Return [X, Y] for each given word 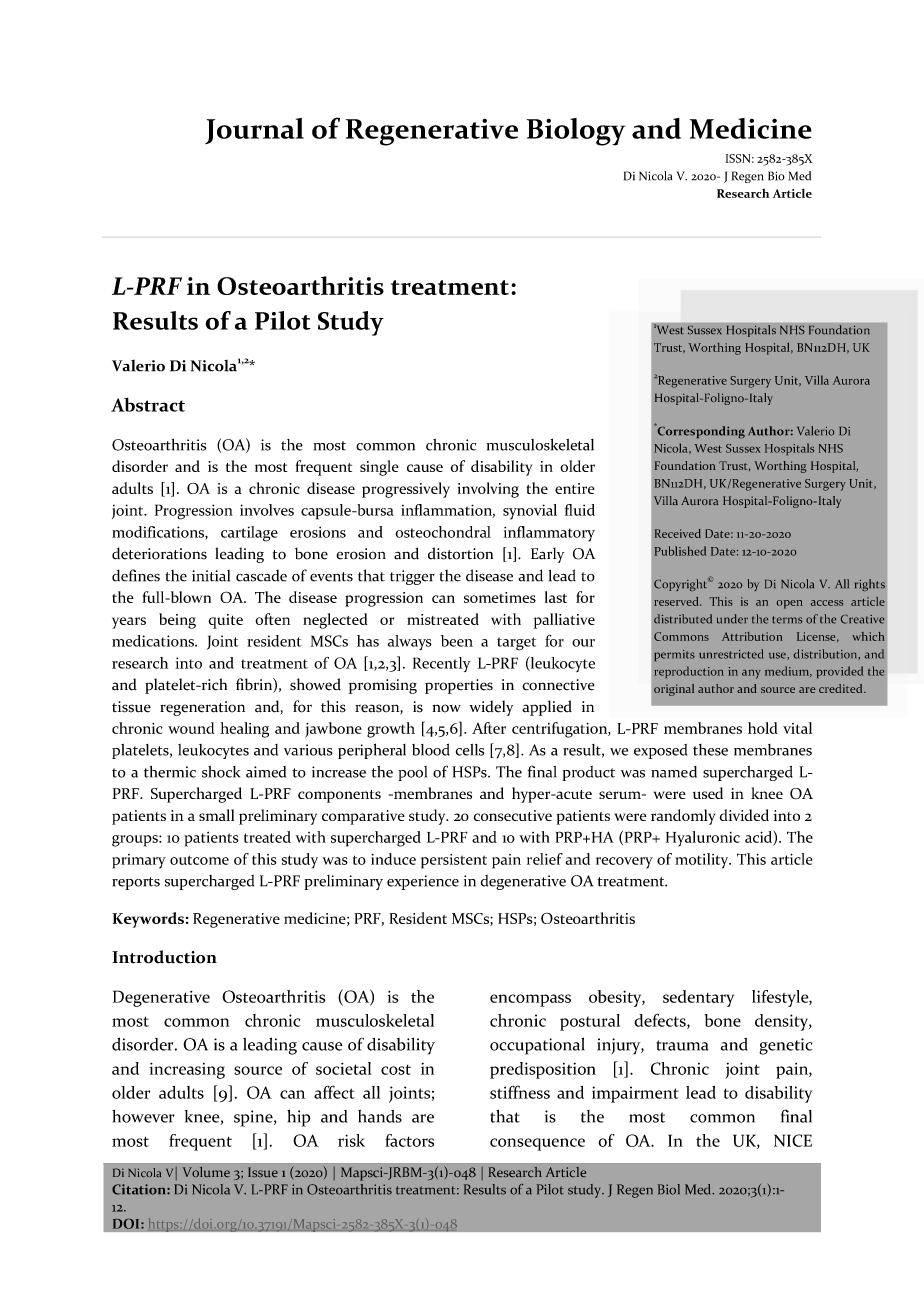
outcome [199, 860]
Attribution [752, 636]
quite [225, 621]
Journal [254, 131]
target [516, 644]
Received [678, 533]
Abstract [148, 405]
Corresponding [700, 431]
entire [575, 488]
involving [488, 490]
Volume [206, 1172]
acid [759, 836]
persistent [454, 861]
